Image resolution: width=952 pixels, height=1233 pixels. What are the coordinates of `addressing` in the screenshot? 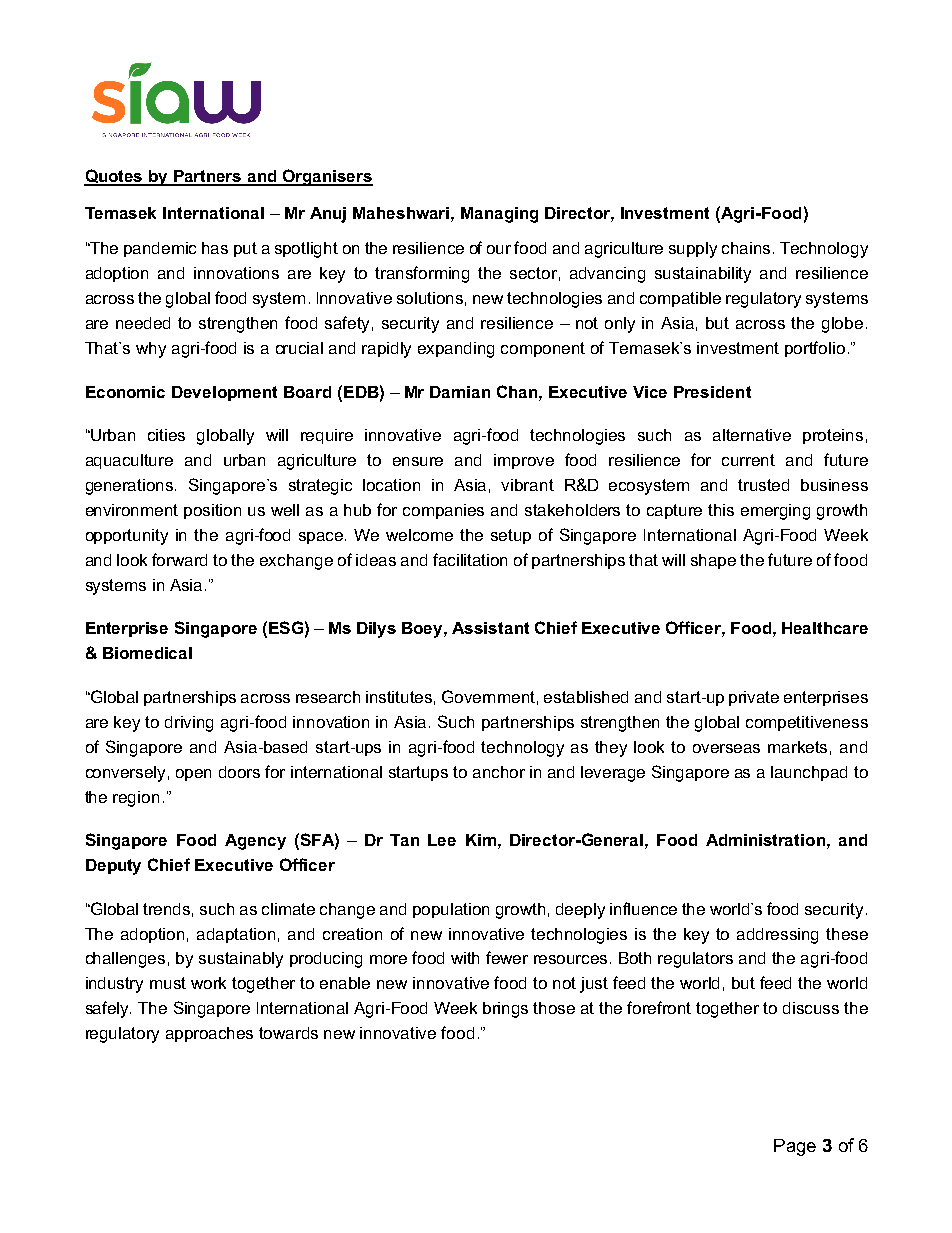 It's located at (777, 936).
